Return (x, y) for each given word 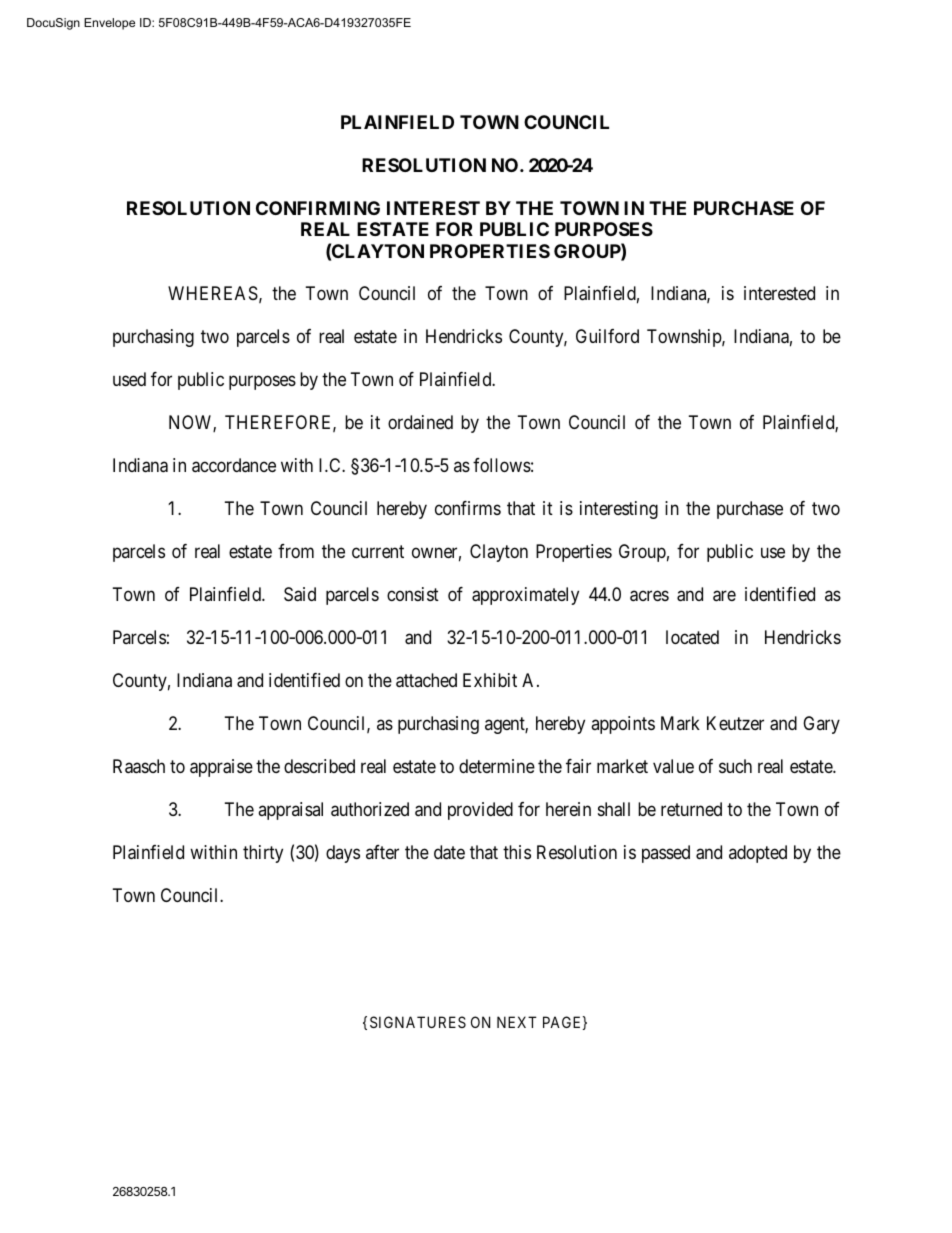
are (724, 596)
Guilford (607, 336)
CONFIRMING (318, 208)
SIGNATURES (418, 1022)
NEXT (517, 1022)
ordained (420, 422)
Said (300, 594)
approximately (525, 596)
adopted (758, 854)
